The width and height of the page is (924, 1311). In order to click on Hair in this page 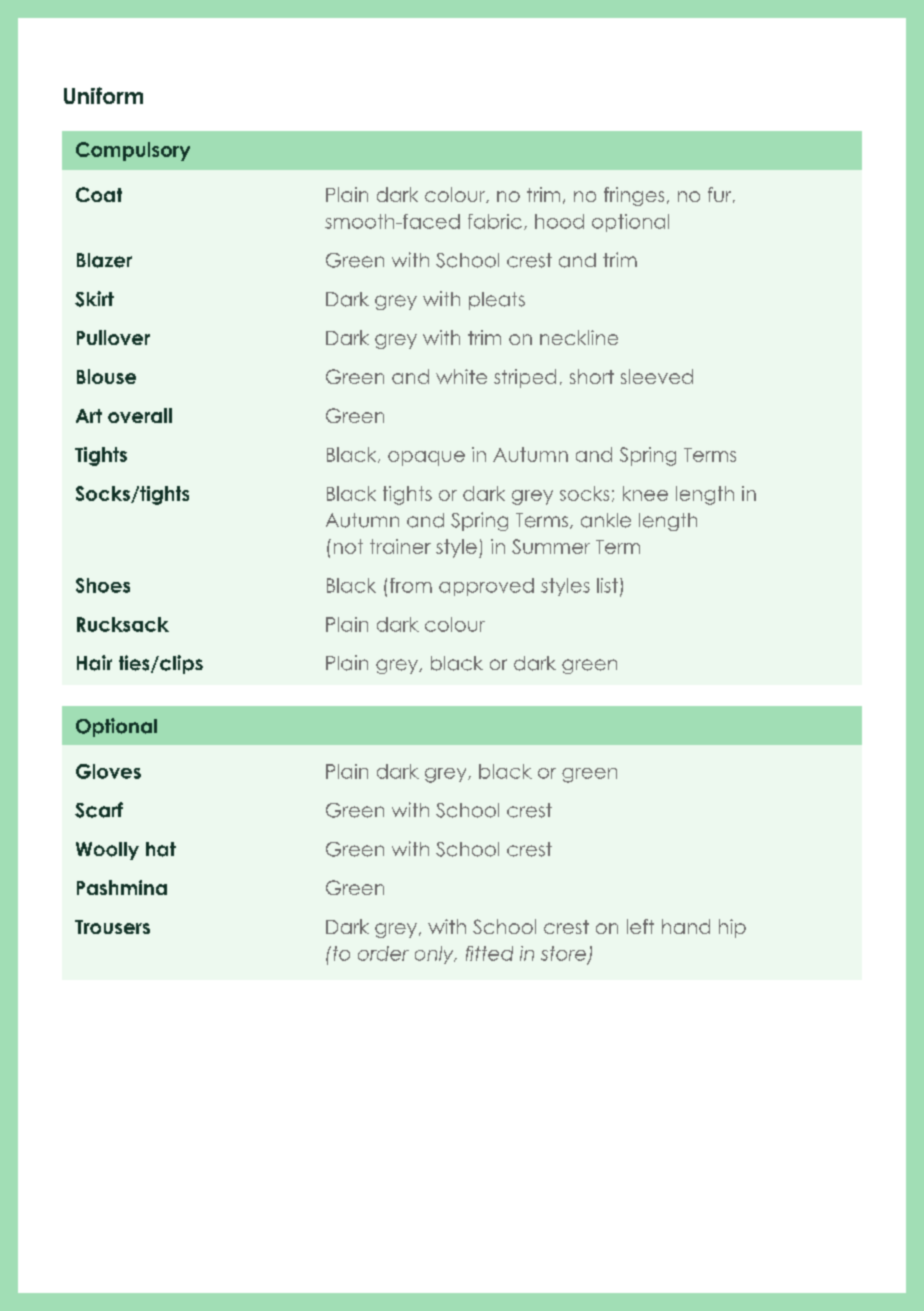, I will do `click(94, 663)`.
